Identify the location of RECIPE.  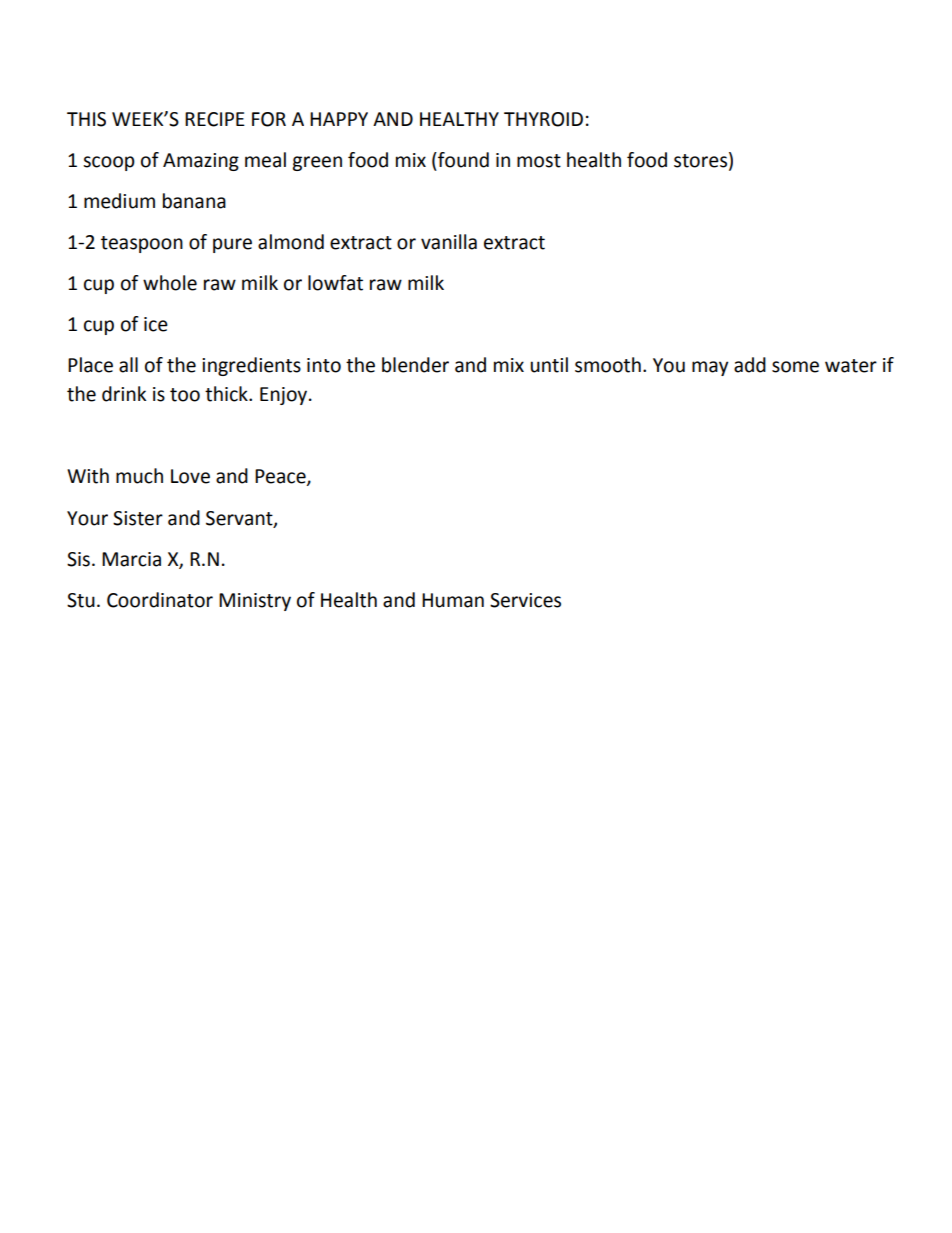
(215, 119).
